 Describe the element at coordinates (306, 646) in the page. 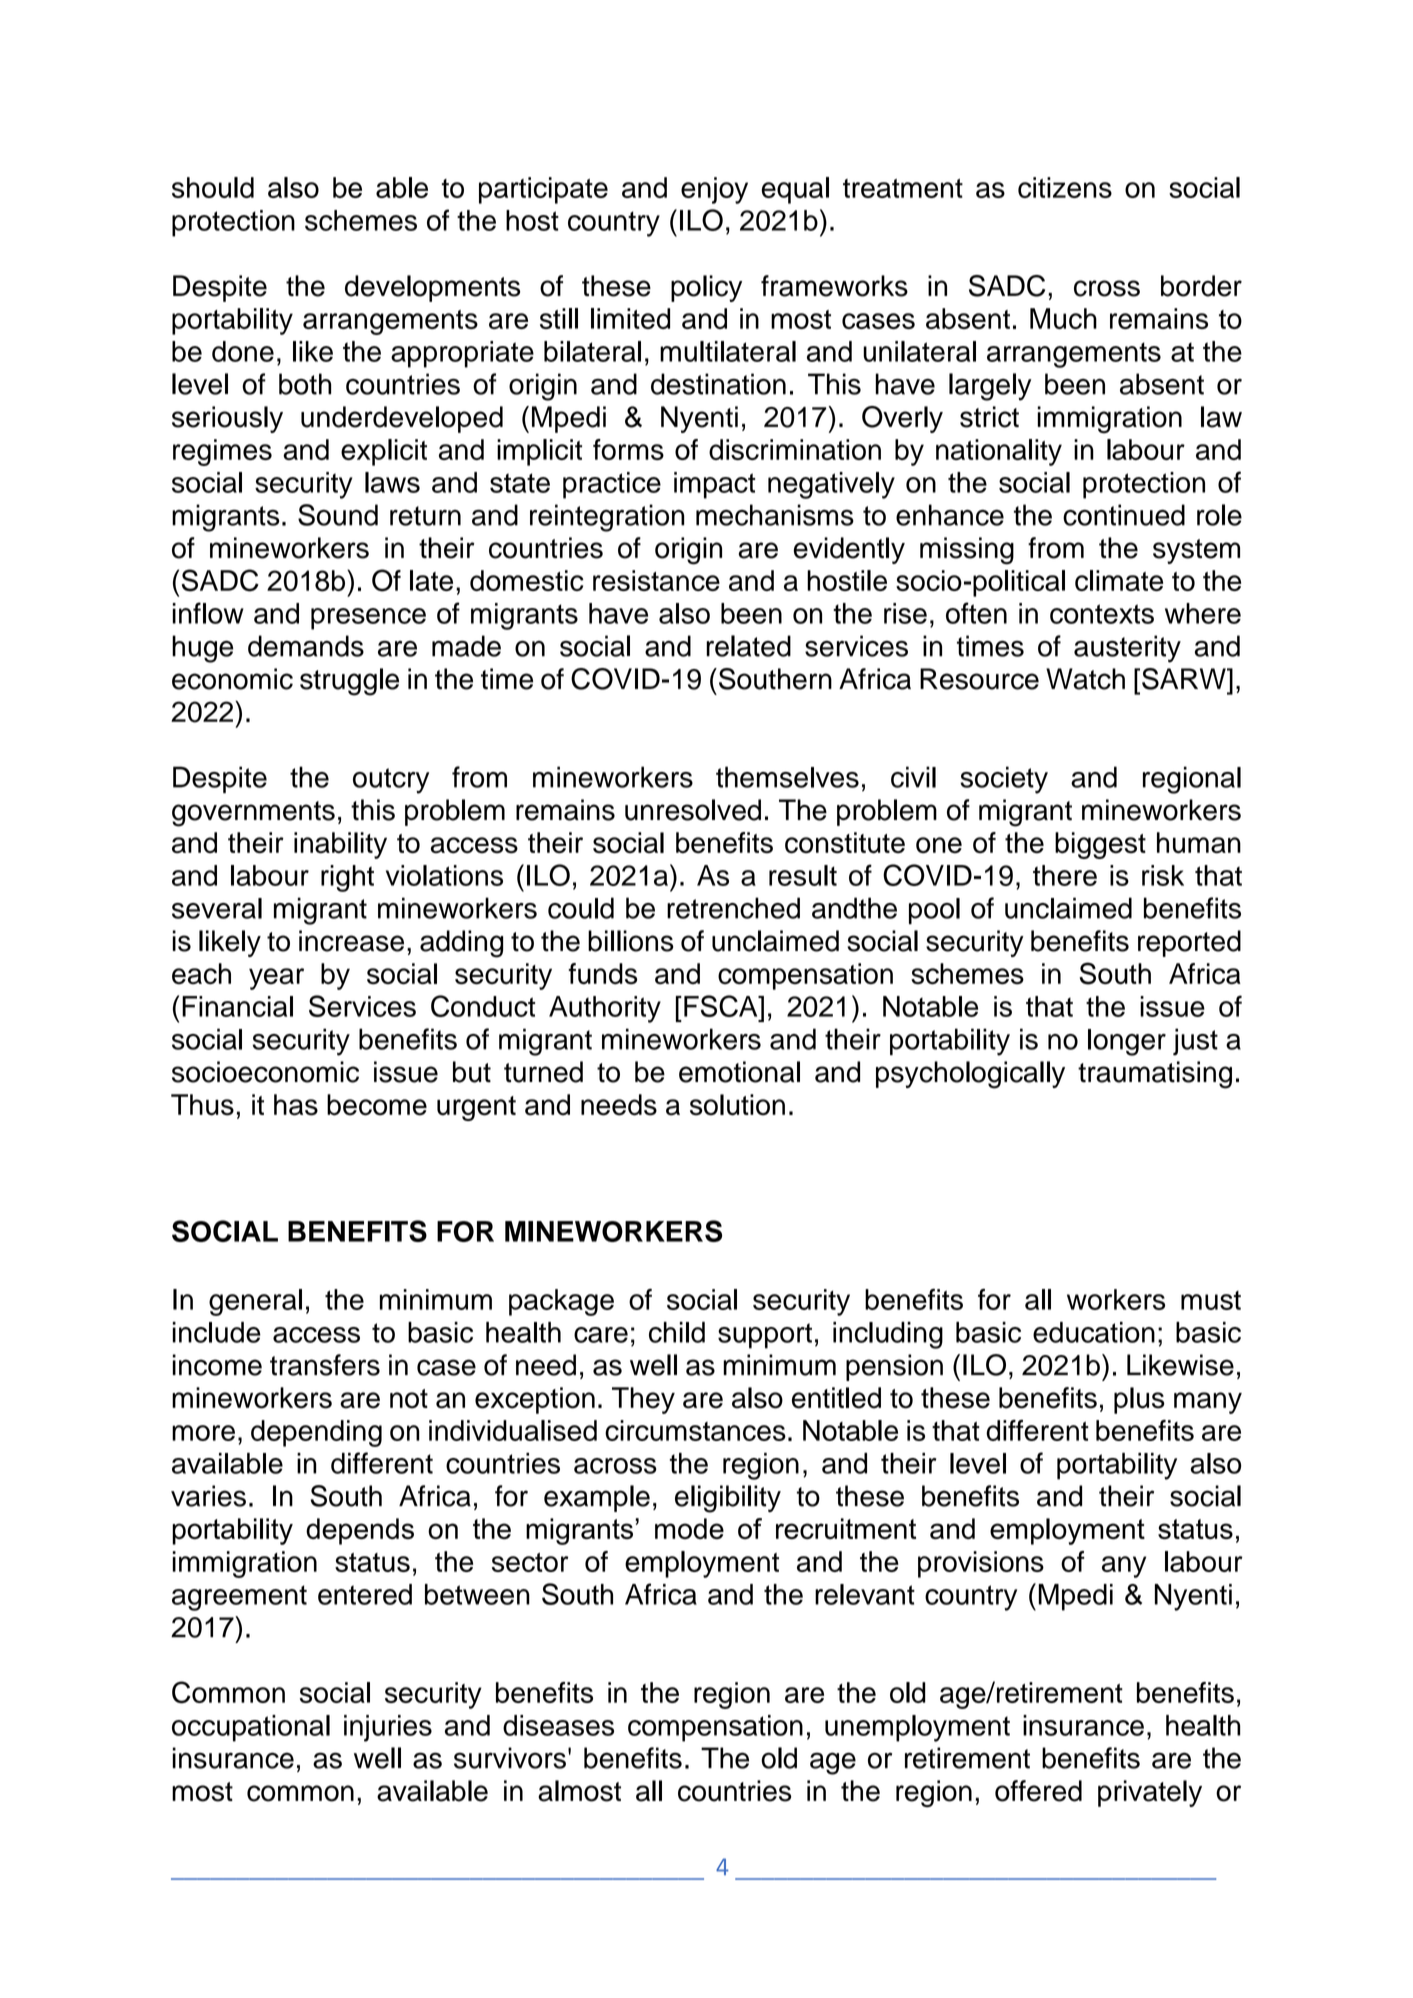

I see `demands` at that location.
